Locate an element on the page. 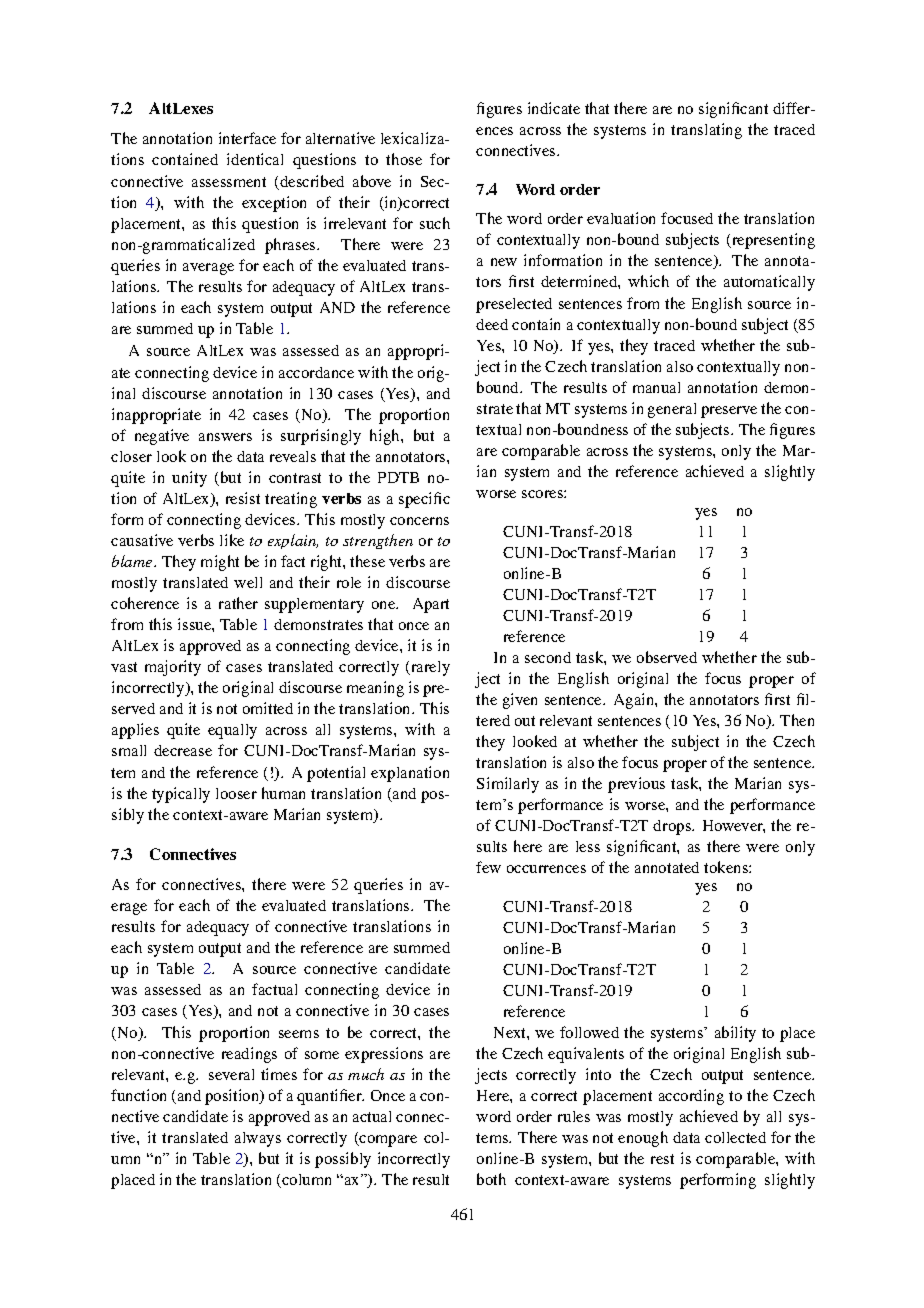  those is located at coordinates (404, 159).
